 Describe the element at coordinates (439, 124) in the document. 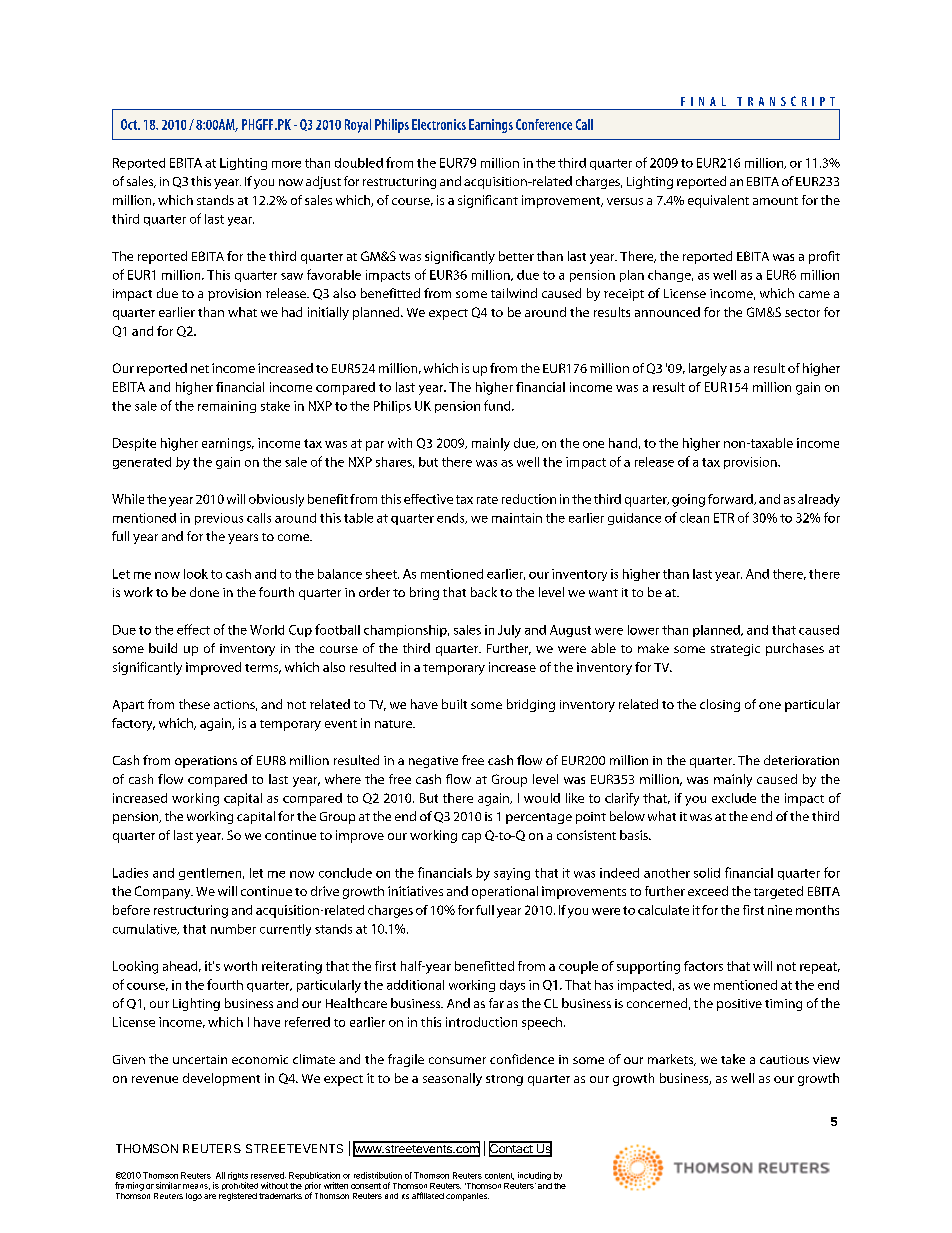

I see `Electronics` at that location.
